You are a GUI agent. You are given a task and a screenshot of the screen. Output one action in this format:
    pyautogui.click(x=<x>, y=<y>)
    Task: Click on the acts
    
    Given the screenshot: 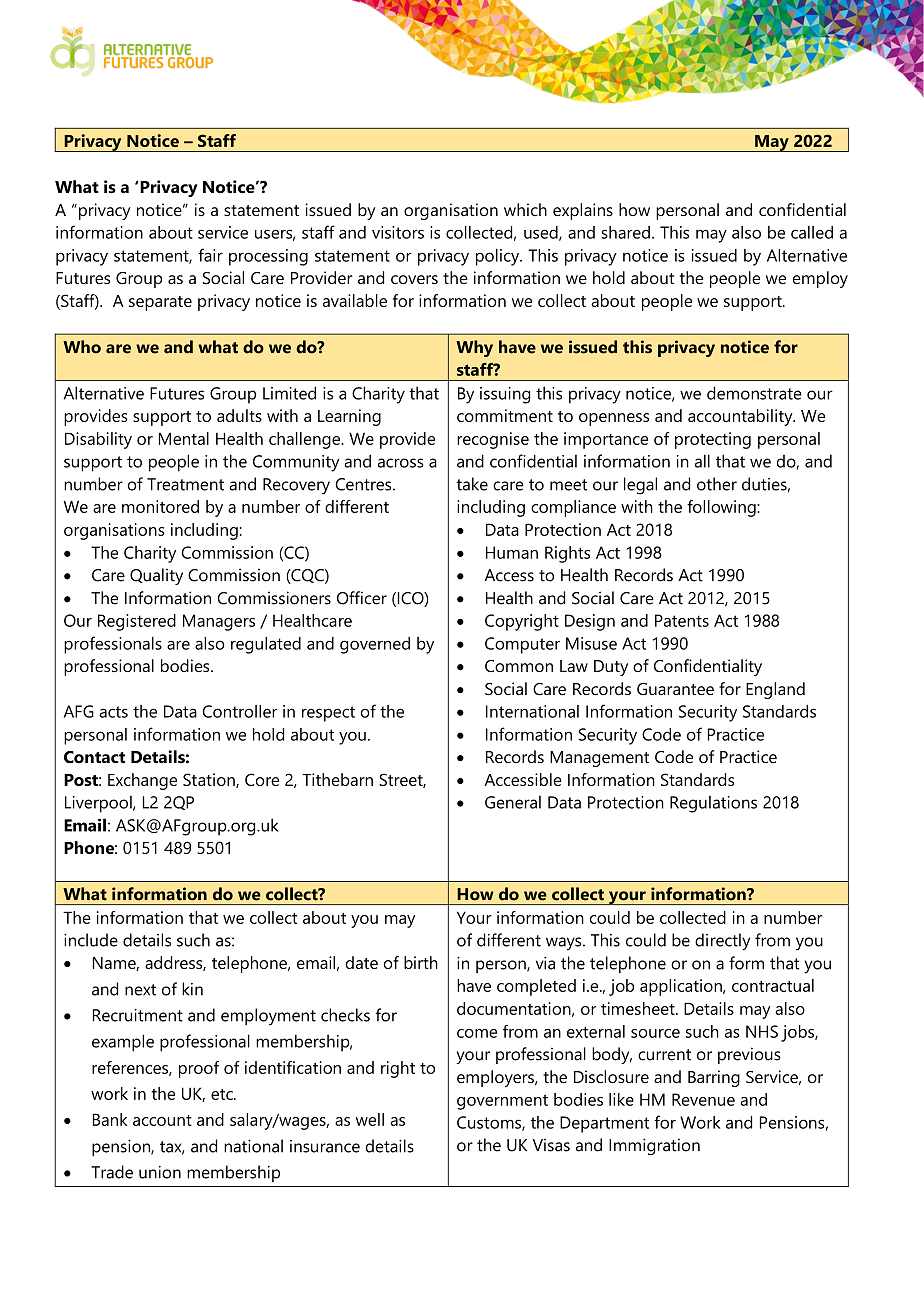 What is the action you would take?
    pyautogui.click(x=113, y=712)
